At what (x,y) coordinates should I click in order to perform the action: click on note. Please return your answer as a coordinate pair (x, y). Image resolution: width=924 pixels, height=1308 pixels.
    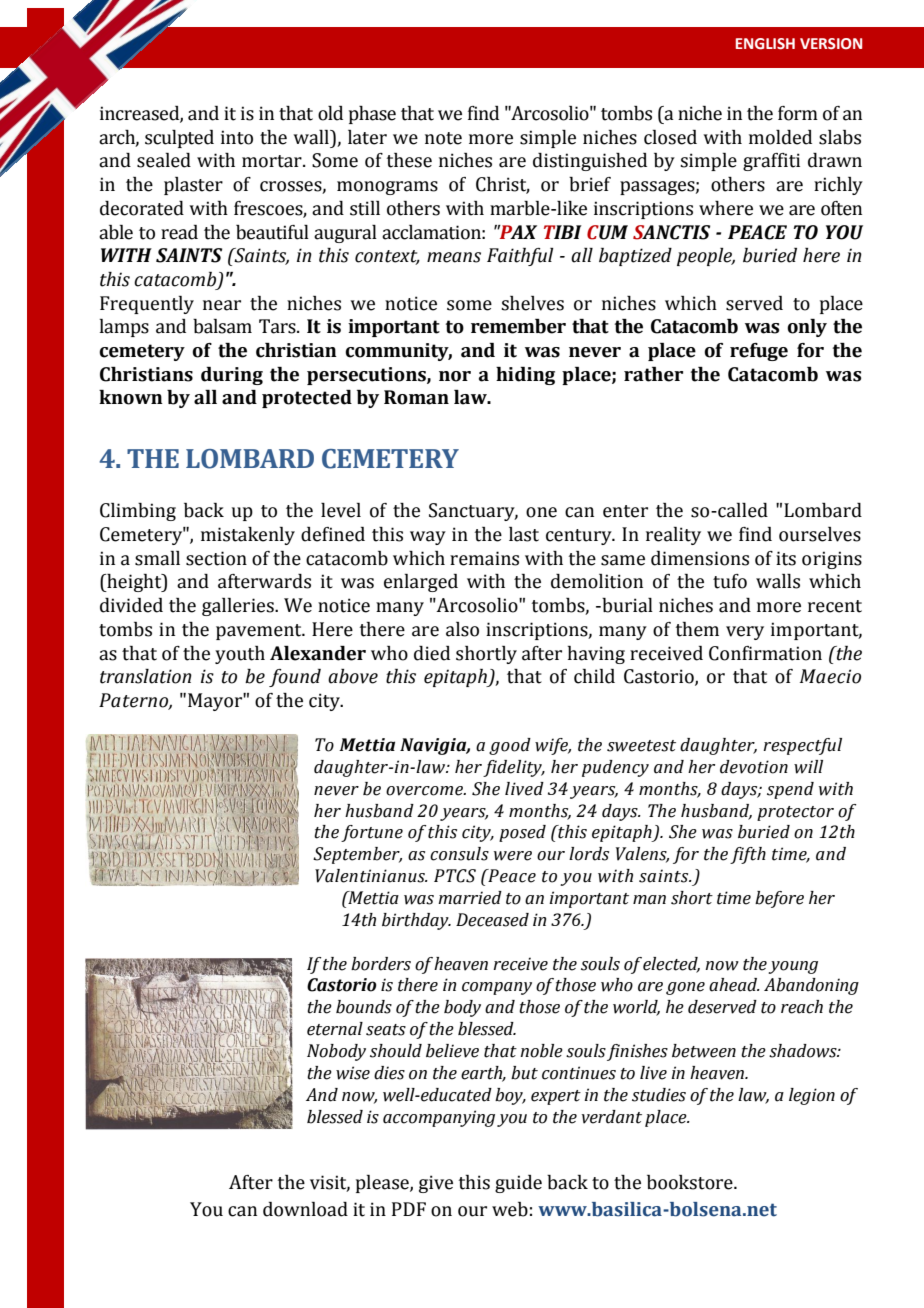
    Looking at the image, I should click on (443, 138).
